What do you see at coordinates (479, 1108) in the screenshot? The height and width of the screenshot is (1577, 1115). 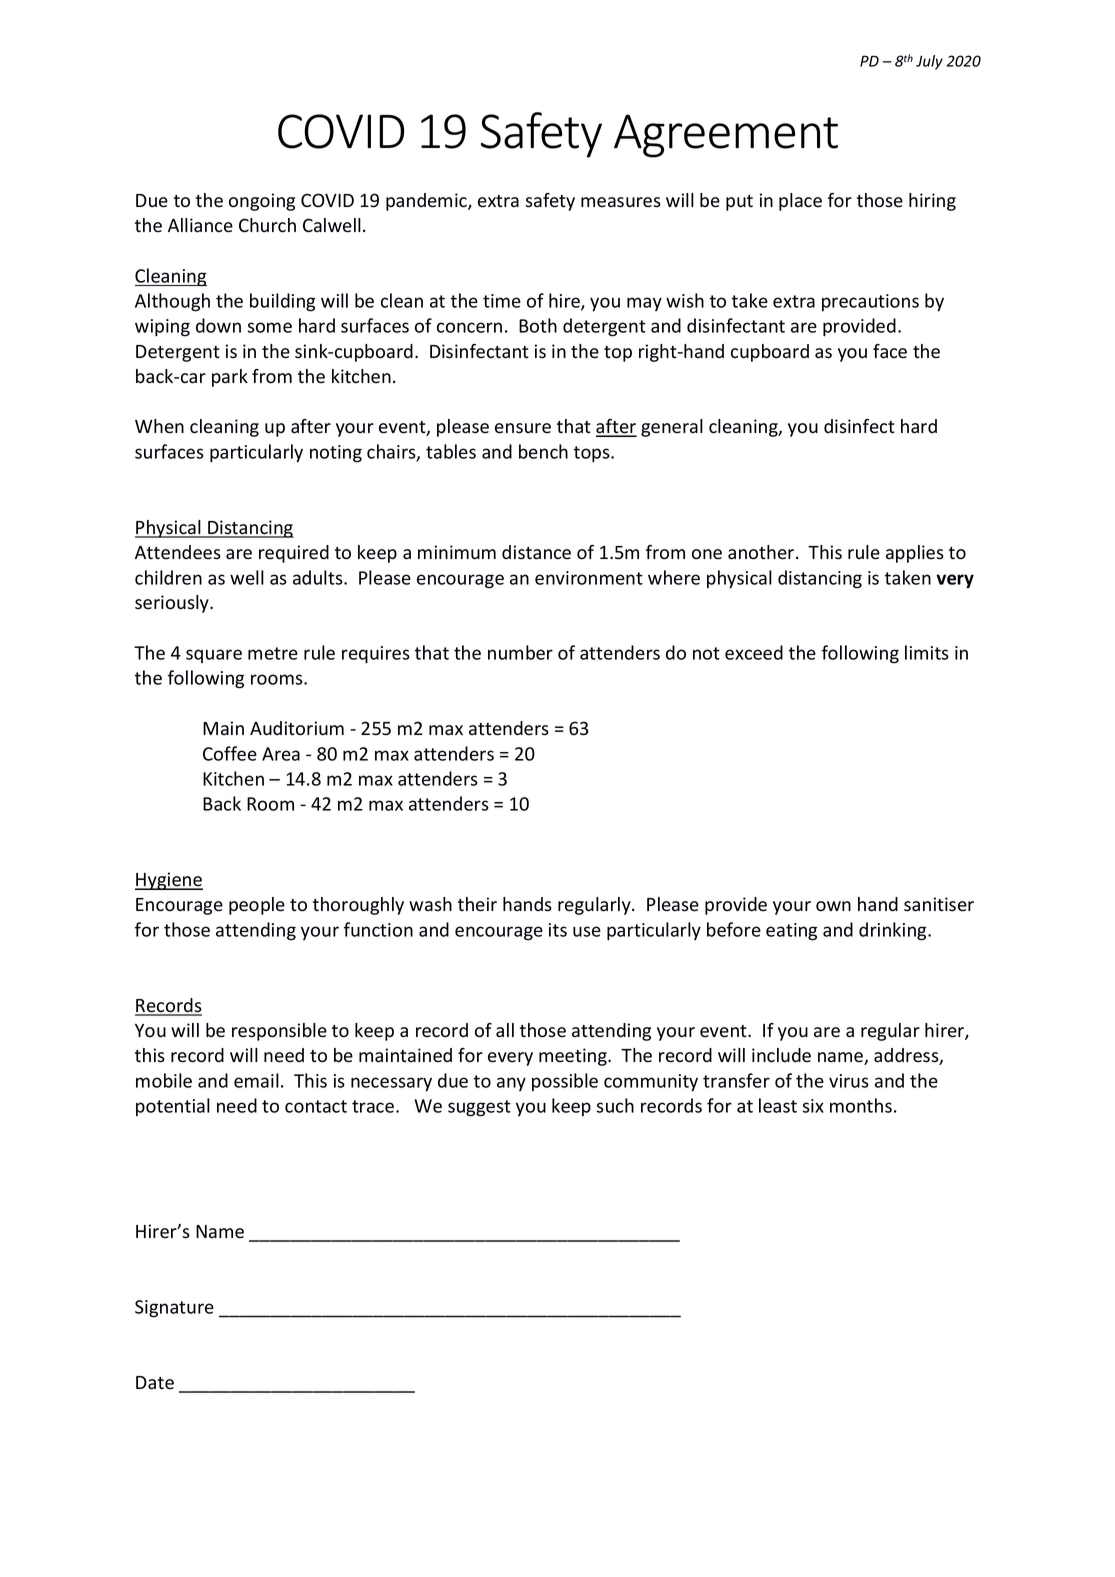 I see `suggest` at bounding box center [479, 1108].
